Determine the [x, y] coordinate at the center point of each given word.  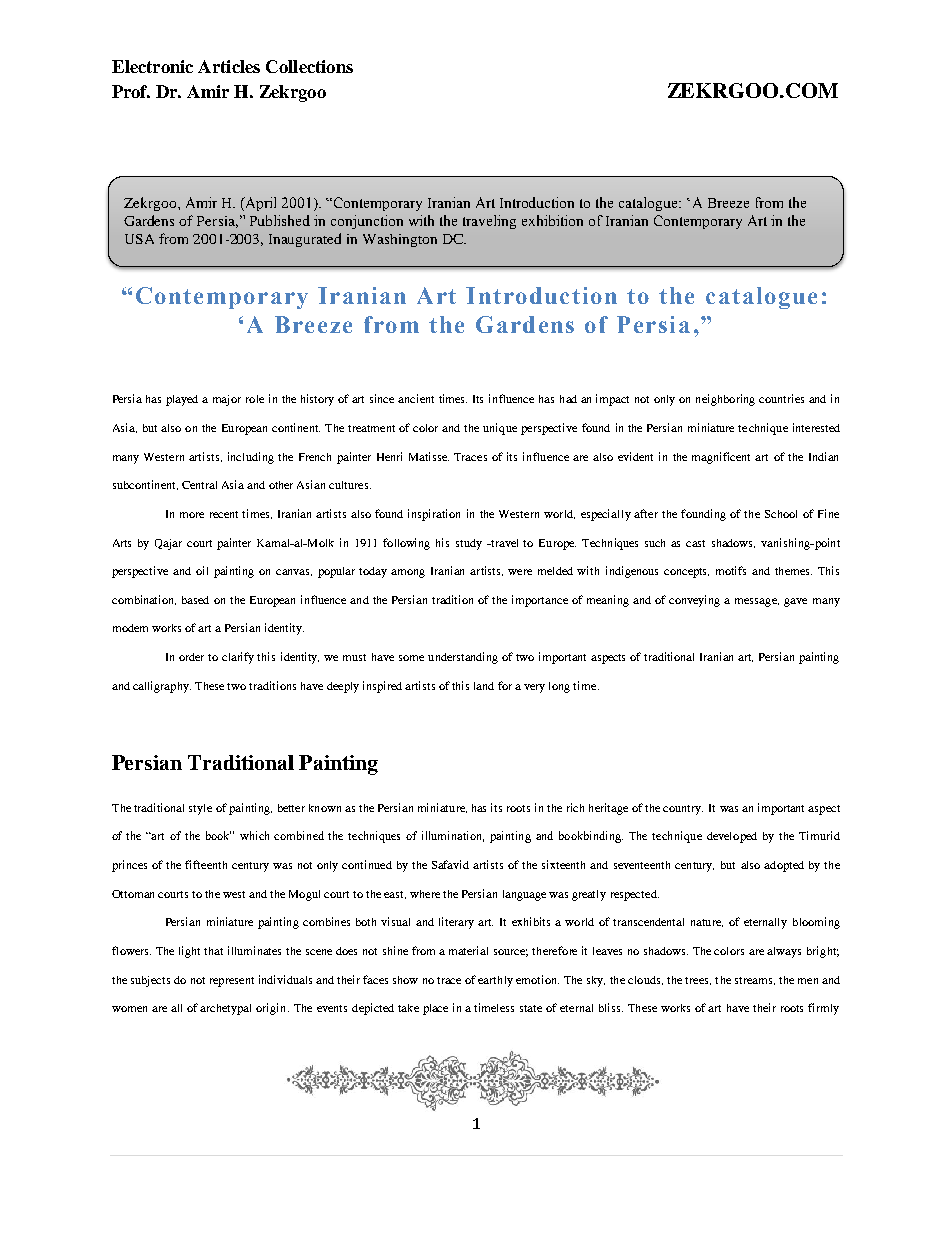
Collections [309, 66]
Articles [229, 66]
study [469, 544]
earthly [495, 981]
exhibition [552, 220]
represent [232, 982]
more [192, 515]
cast [695, 543]
